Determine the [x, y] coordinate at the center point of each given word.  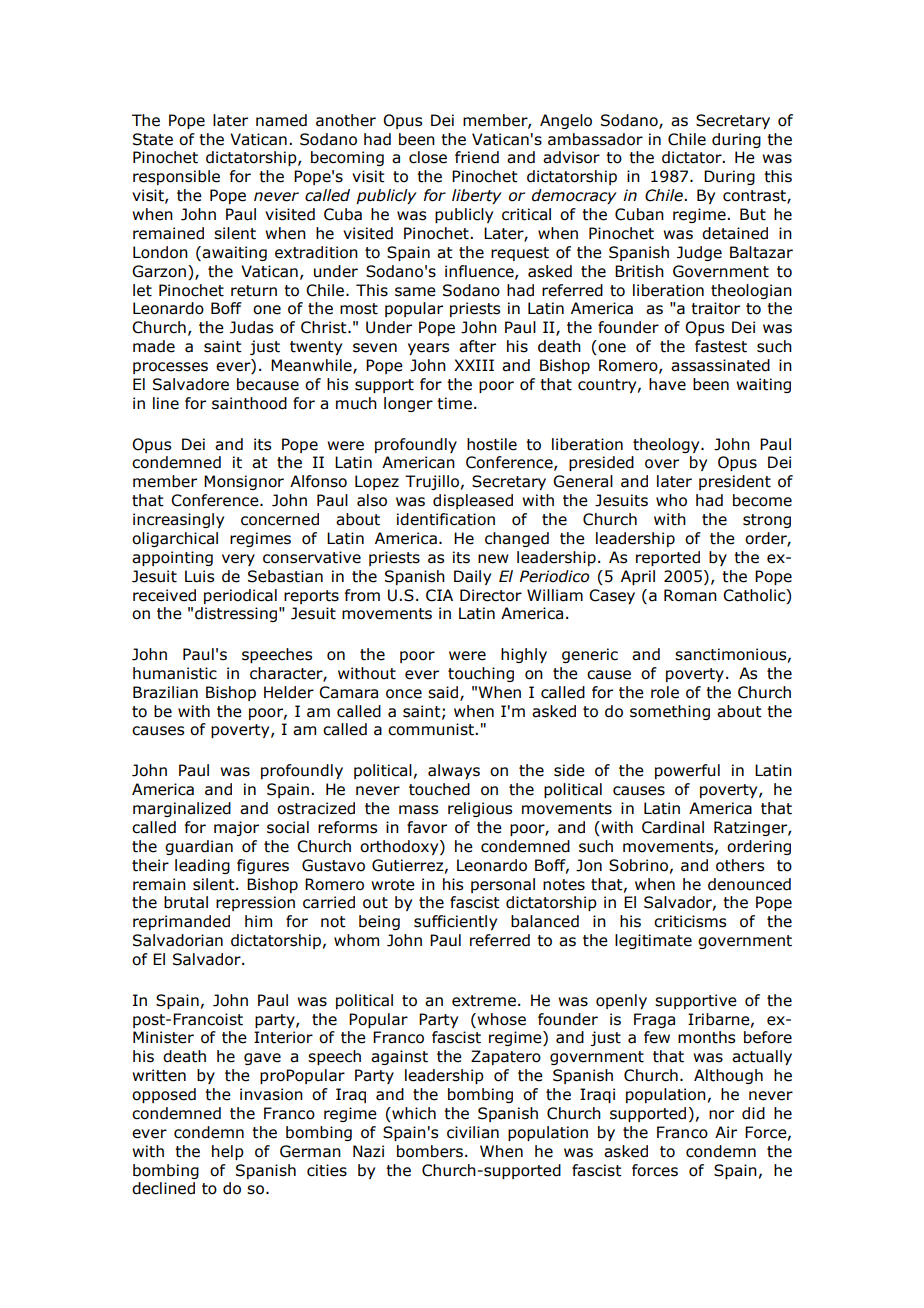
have [667, 384]
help [228, 1152]
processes [170, 368]
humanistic [175, 673]
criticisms [690, 921]
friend [477, 157]
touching [481, 674]
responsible [176, 177]
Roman [690, 595]
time [454, 403]
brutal [186, 902]
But [753, 214]
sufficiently [455, 922]
